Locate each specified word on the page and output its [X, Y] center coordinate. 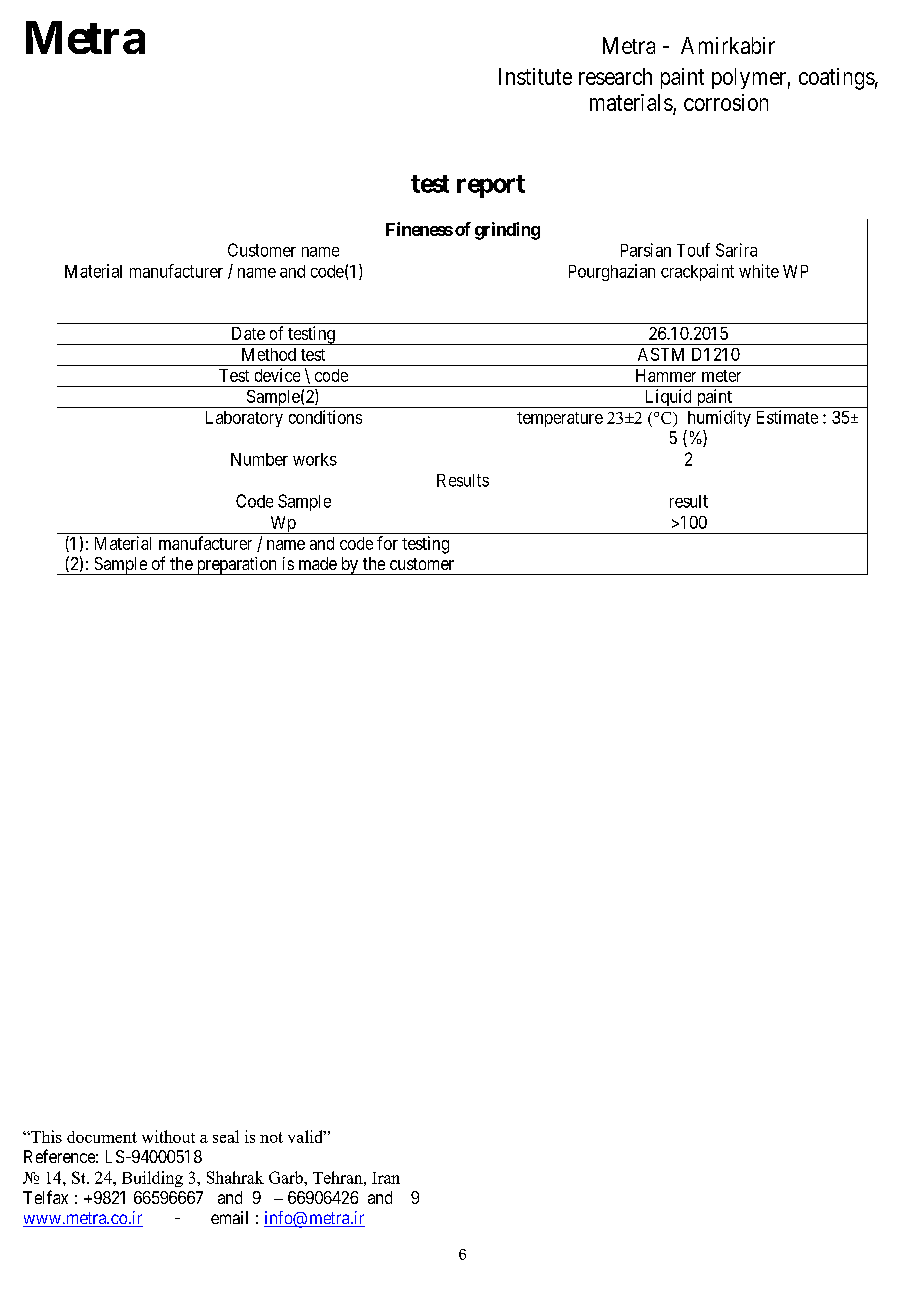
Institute [535, 76]
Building [152, 1179]
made [318, 563]
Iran [386, 1178]
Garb [287, 1177]
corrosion [726, 102]
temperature [560, 419]
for [387, 543]
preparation [236, 566]
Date [248, 333]
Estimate [787, 417]
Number [259, 459]
